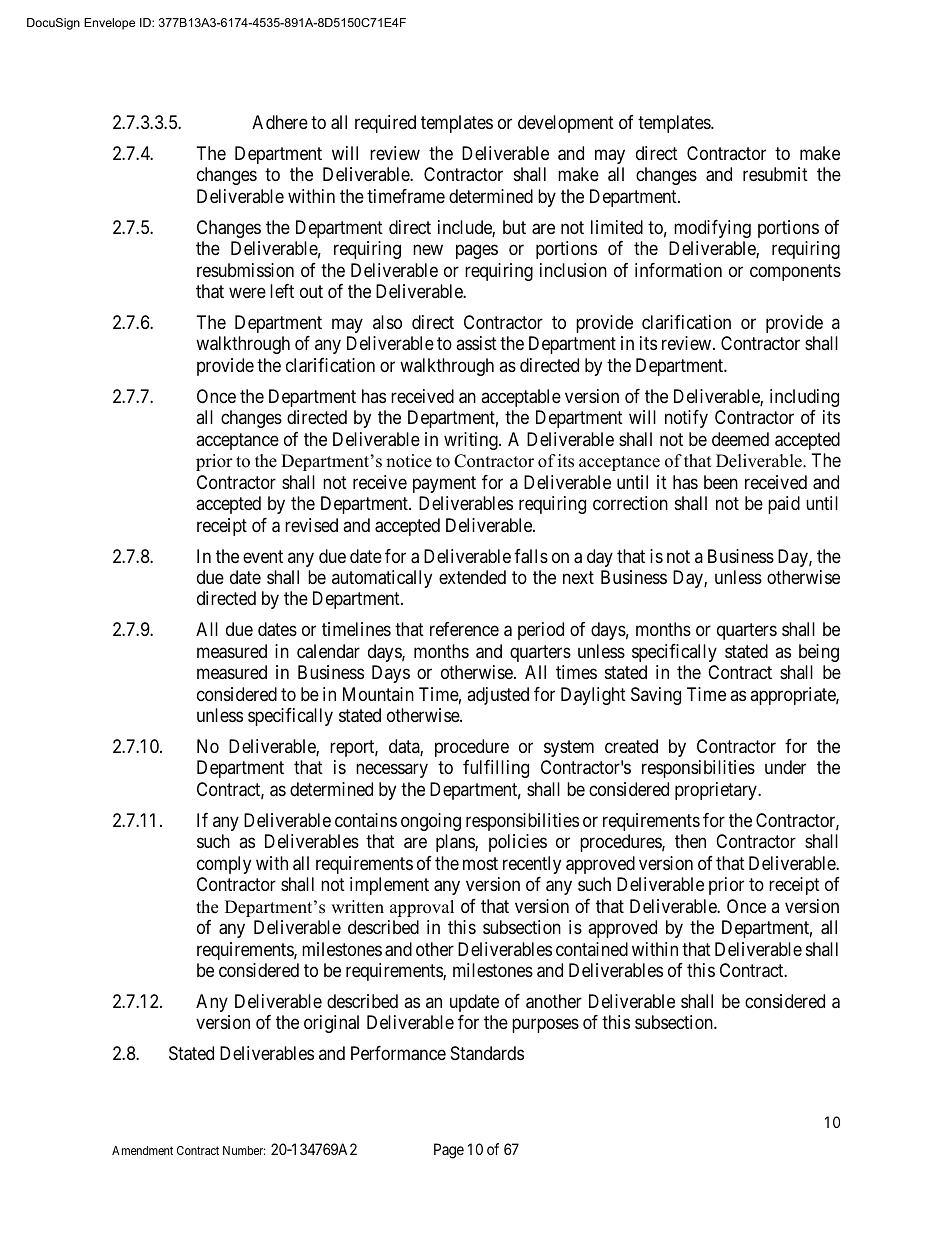 The image size is (952, 1233). I want to click on Adhere, so click(280, 122).
